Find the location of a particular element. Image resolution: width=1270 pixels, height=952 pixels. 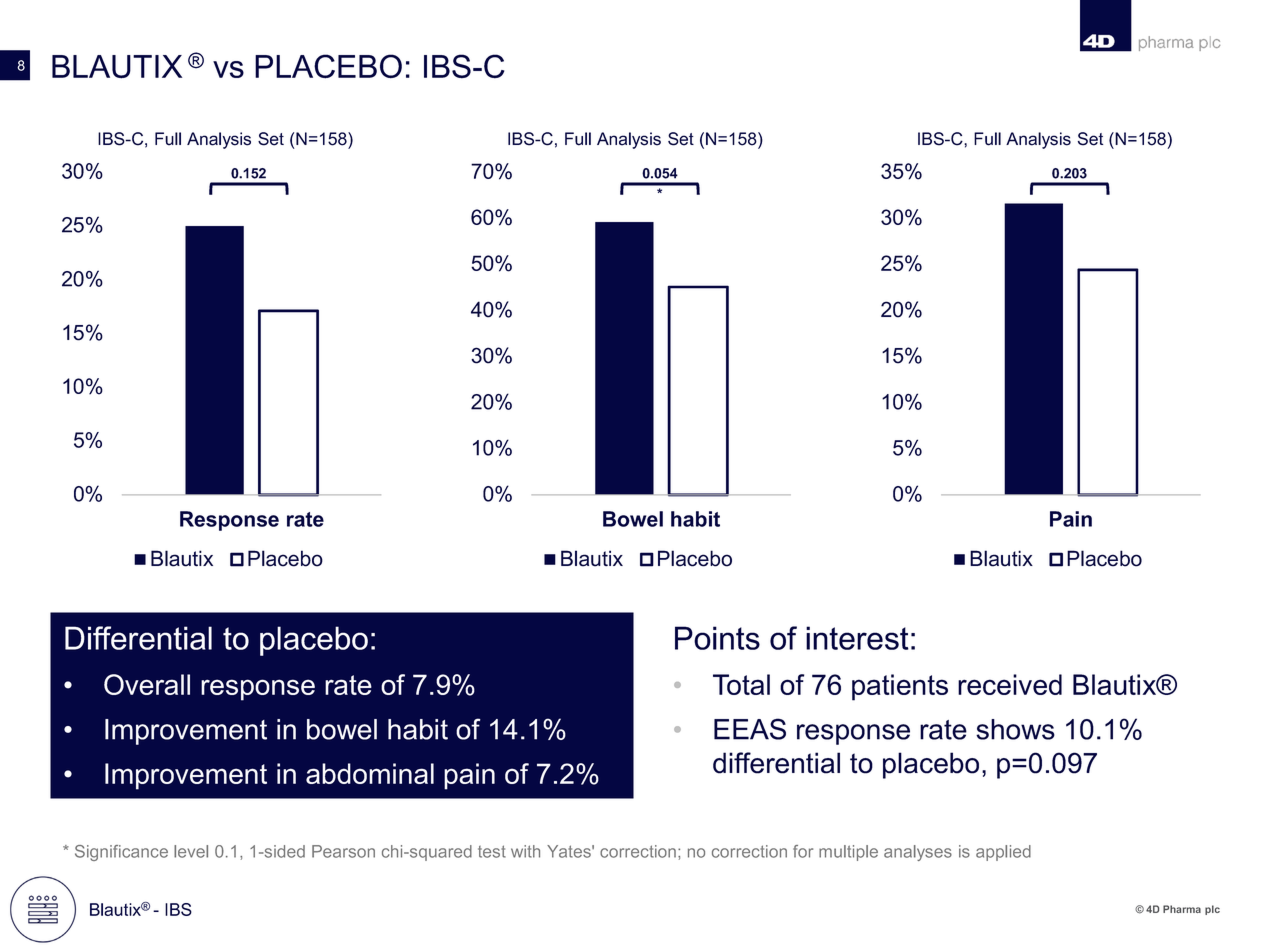

applied is located at coordinates (1003, 853).
